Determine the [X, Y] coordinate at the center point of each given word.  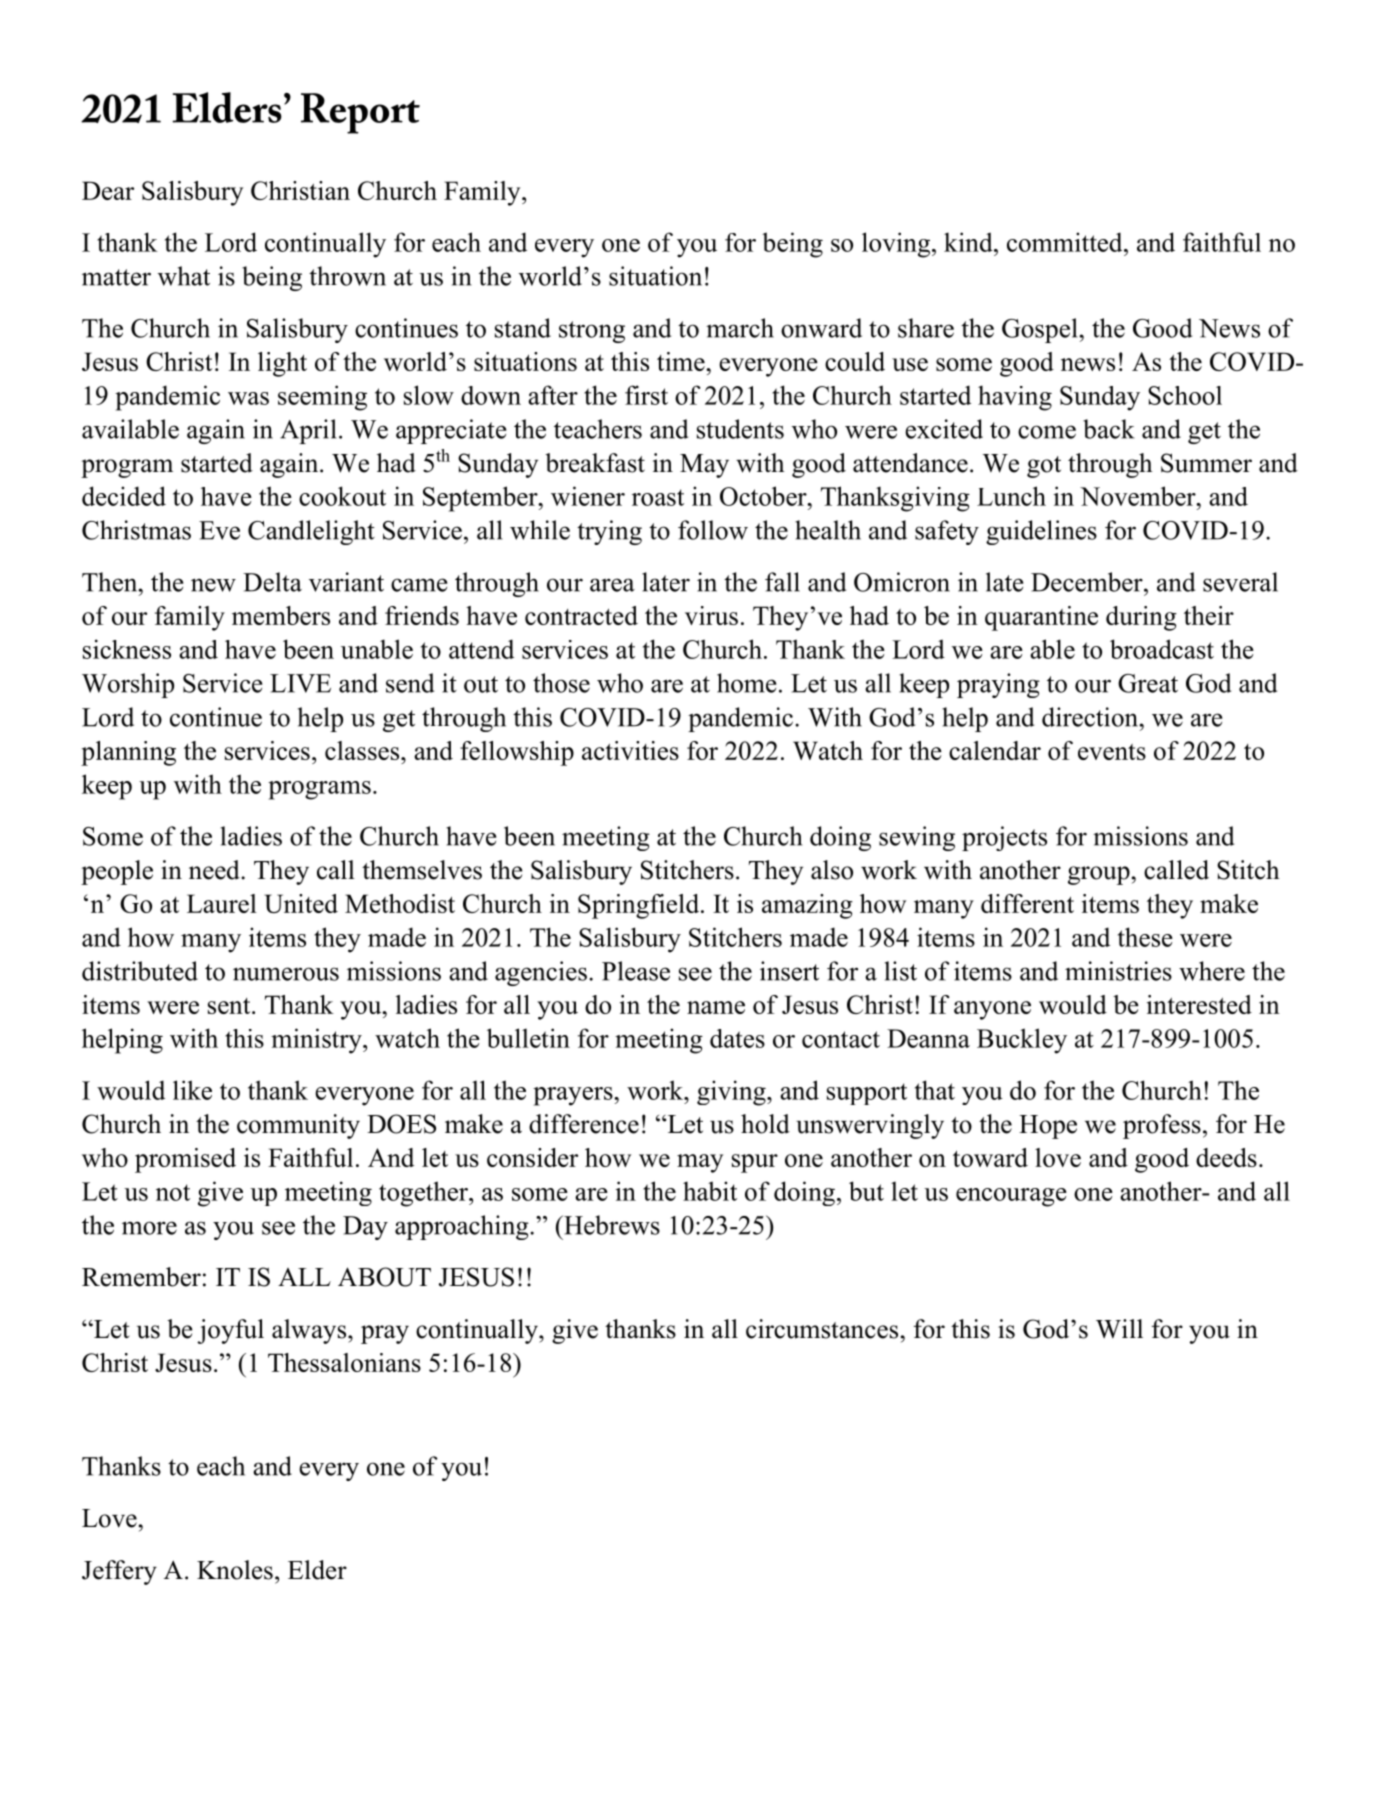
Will [1119, 1329]
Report [360, 113]
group [1099, 875]
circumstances [822, 1329]
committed [1066, 242]
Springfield [640, 906]
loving [897, 245]
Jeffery [119, 1572]
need [215, 870]
